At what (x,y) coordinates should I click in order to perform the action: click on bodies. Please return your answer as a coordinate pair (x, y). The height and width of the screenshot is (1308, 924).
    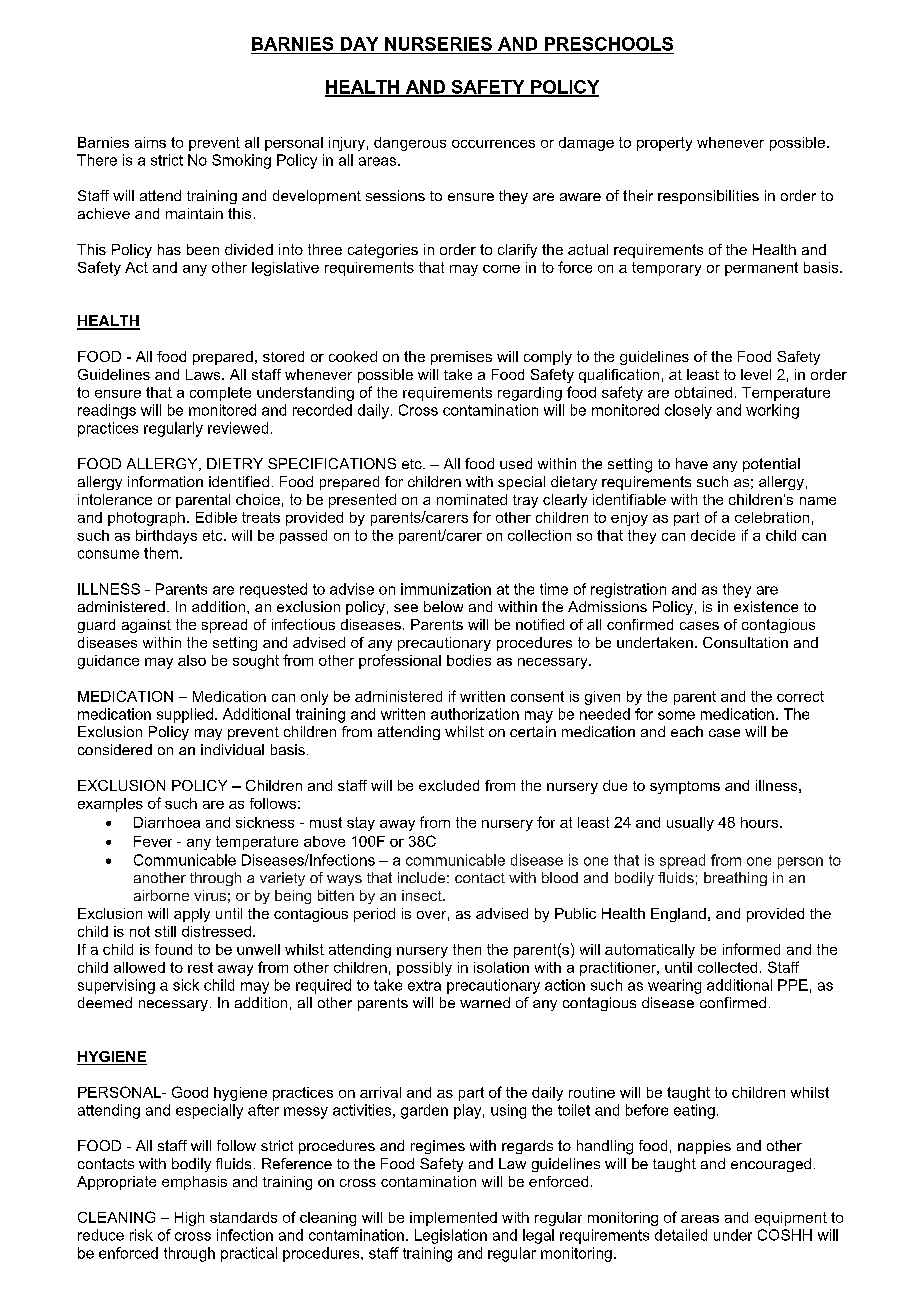
    Looking at the image, I should click on (469, 660).
